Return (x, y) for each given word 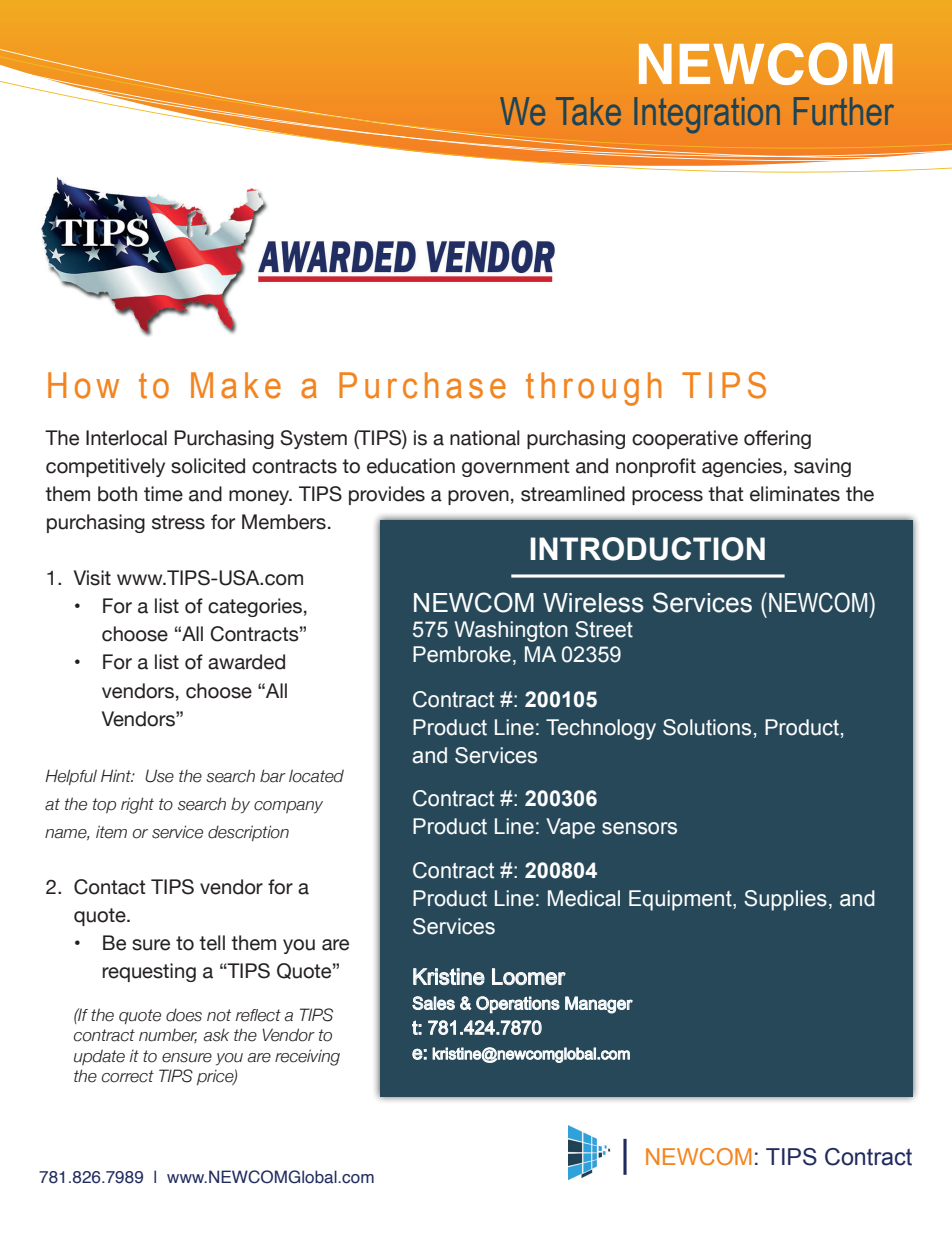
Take (588, 111)
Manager (599, 1005)
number (168, 1035)
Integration (707, 115)
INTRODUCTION (647, 549)
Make (236, 385)
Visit (92, 578)
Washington (511, 631)
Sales (433, 1003)
